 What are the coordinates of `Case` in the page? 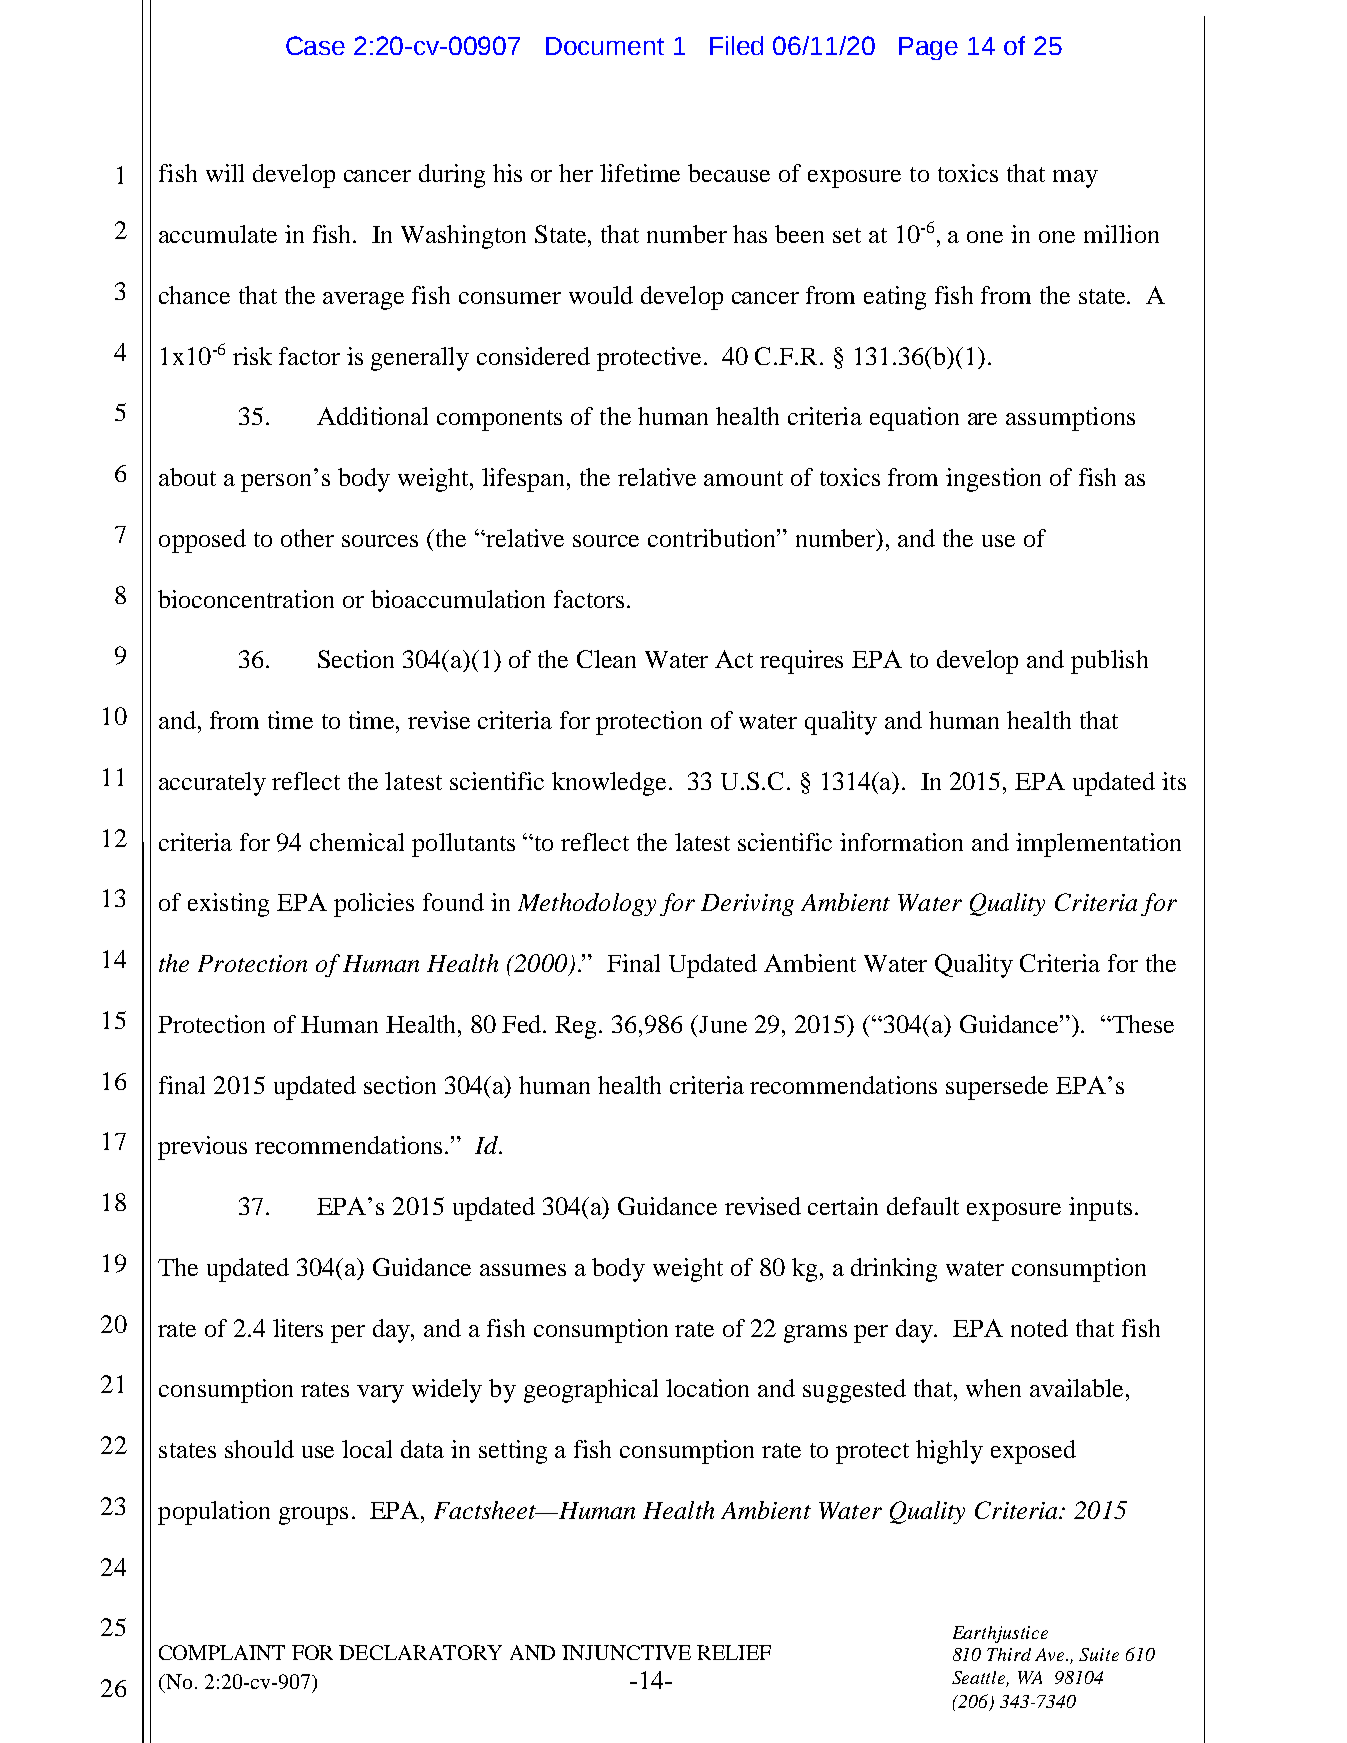 It's located at (315, 45).
